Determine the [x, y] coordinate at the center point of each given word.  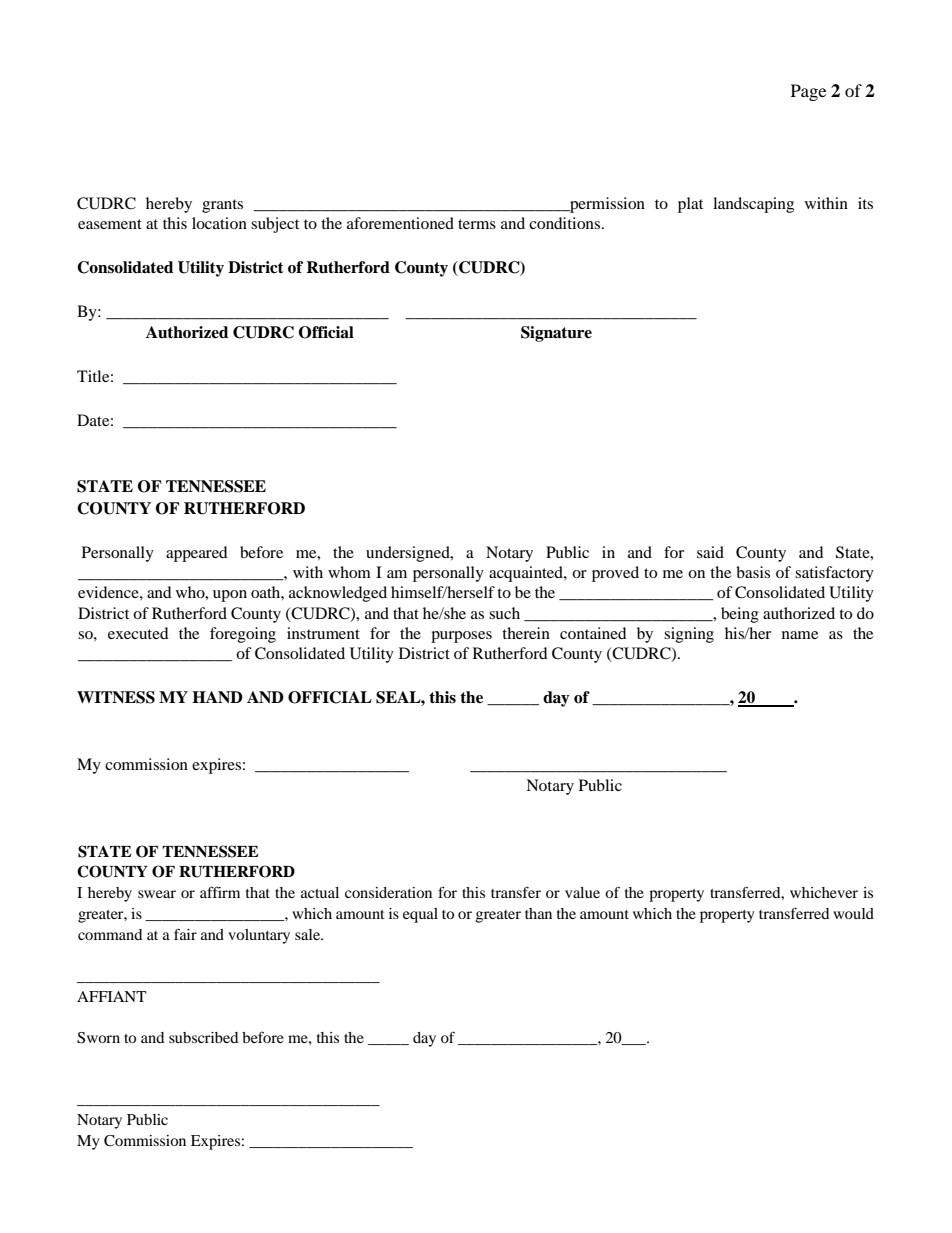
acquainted [527, 574]
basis [753, 572]
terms [477, 224]
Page [808, 92]
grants [222, 206]
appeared [197, 554]
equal [420, 915]
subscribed [203, 1037]
